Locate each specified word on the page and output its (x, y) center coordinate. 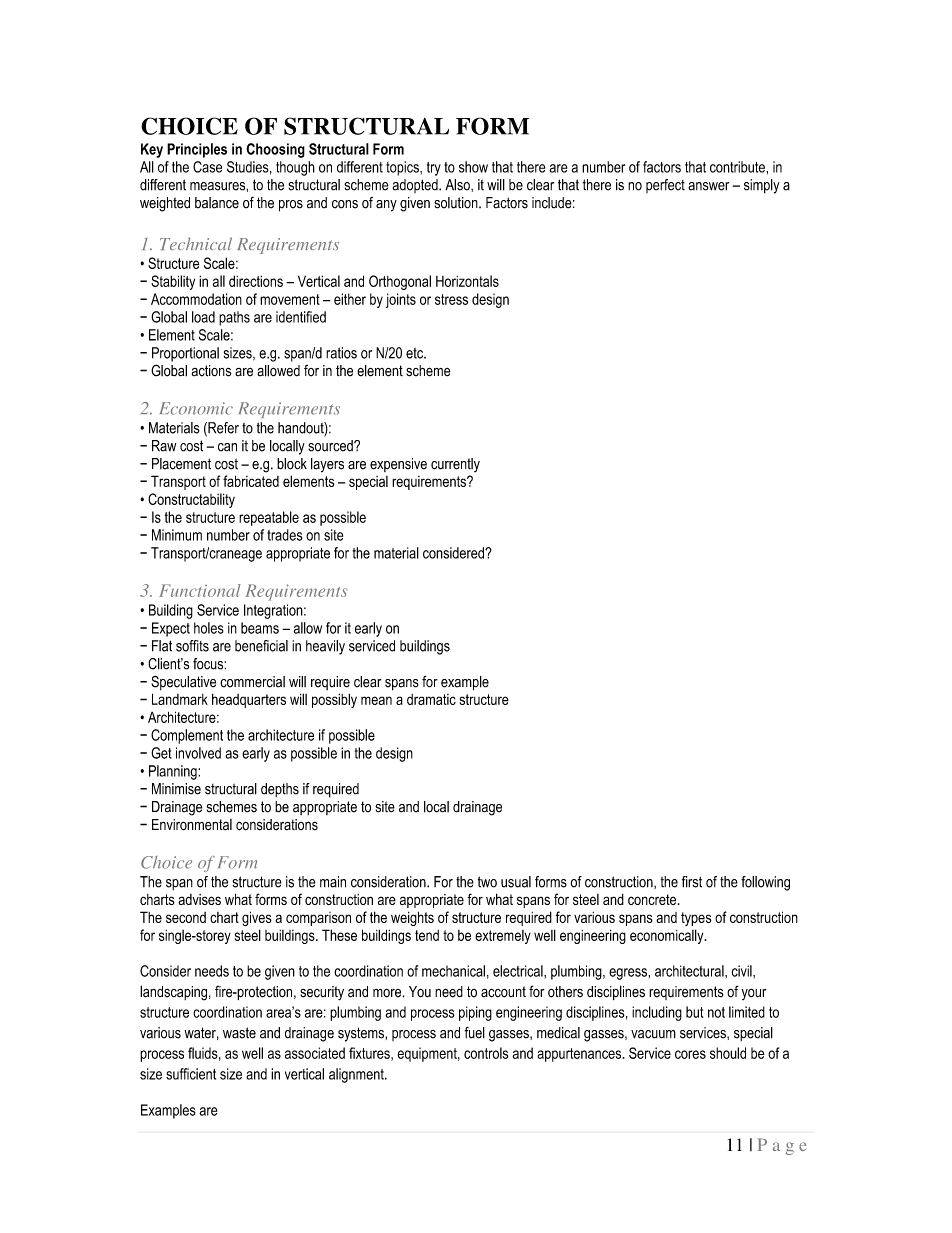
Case (207, 167)
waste (239, 1033)
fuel (474, 1033)
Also (459, 185)
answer (708, 186)
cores (690, 1054)
